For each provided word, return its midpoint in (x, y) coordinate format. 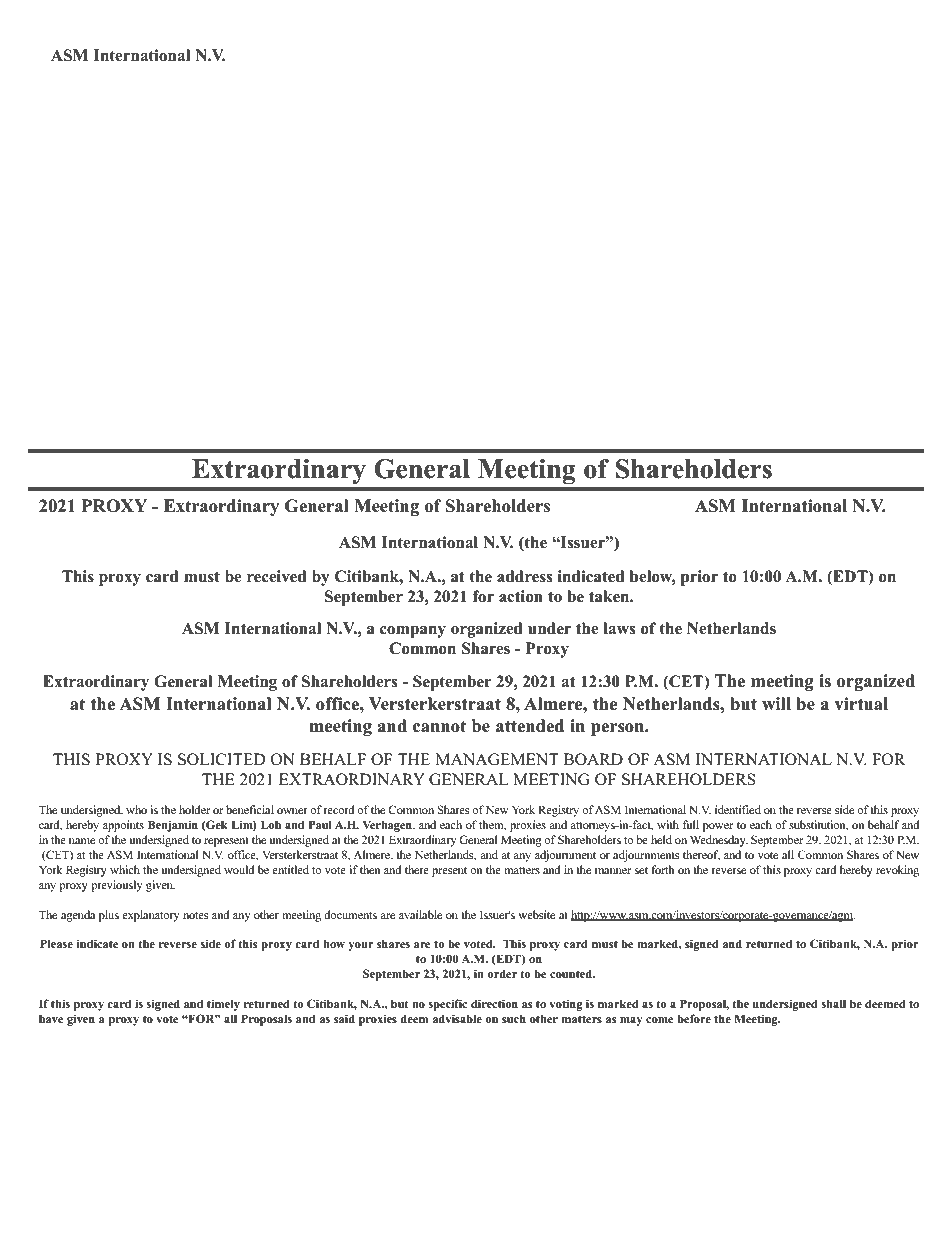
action (521, 596)
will (776, 703)
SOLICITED (221, 759)
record (339, 809)
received (277, 576)
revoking (897, 871)
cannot (439, 726)
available (420, 914)
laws (619, 628)
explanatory (151, 916)
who (136, 809)
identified (738, 809)
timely (223, 1005)
